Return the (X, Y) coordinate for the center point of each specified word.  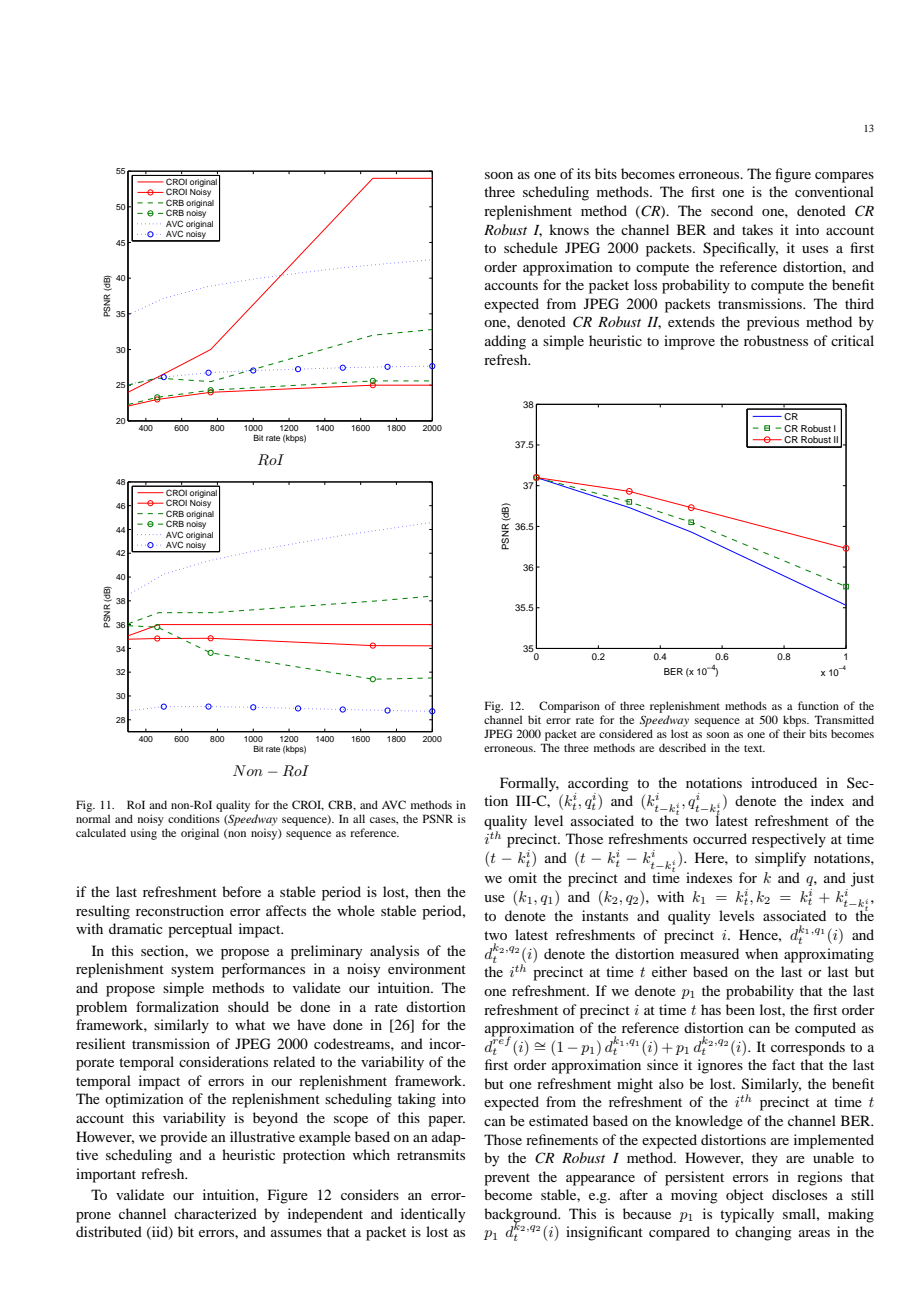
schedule (531, 247)
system (192, 971)
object (745, 1196)
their (794, 733)
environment (427, 968)
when (761, 953)
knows (569, 229)
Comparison (569, 707)
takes (757, 229)
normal (93, 818)
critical (852, 340)
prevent (507, 1179)
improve (689, 342)
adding (505, 342)
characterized (215, 1213)
